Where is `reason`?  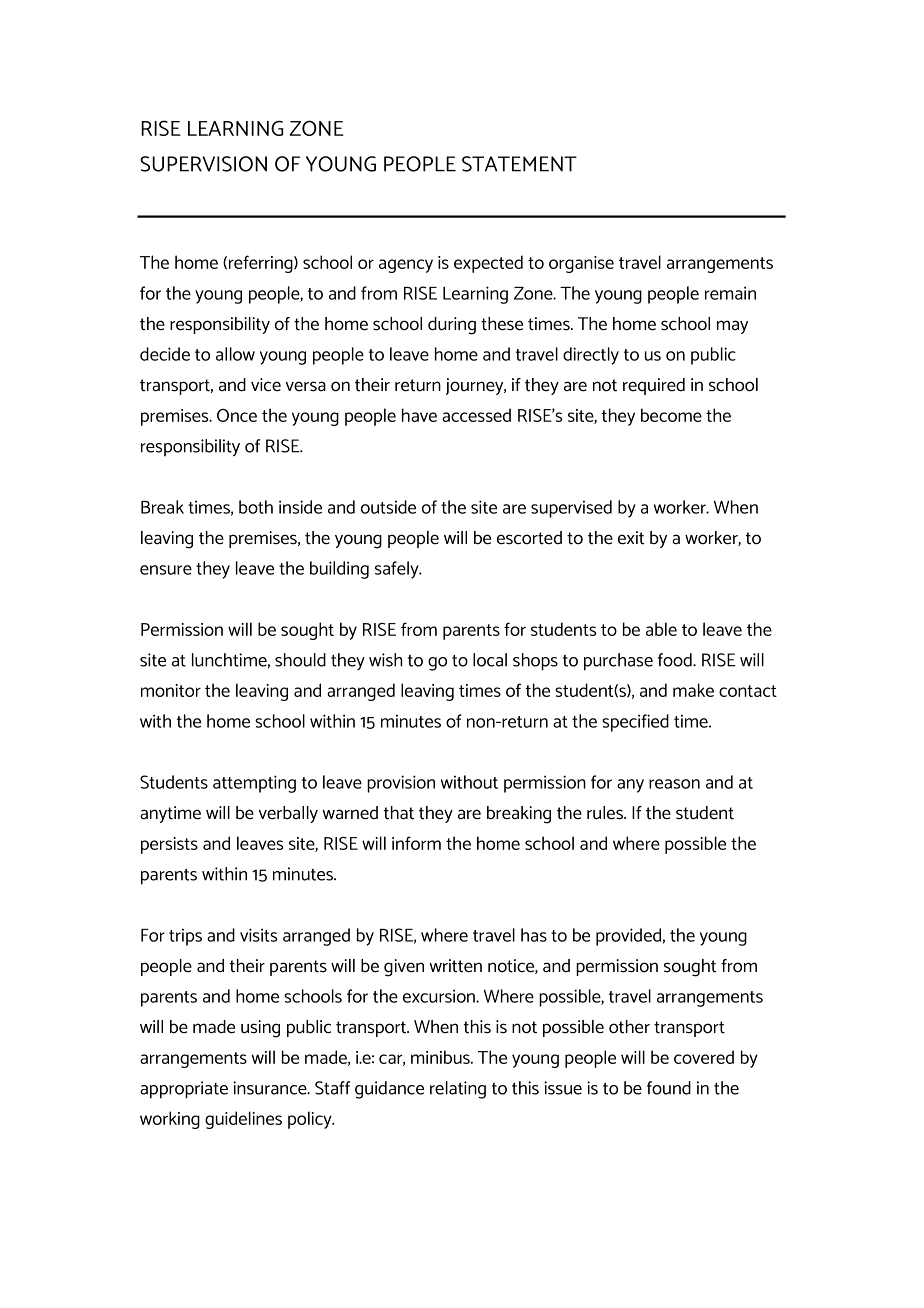
reason is located at coordinates (674, 784).
